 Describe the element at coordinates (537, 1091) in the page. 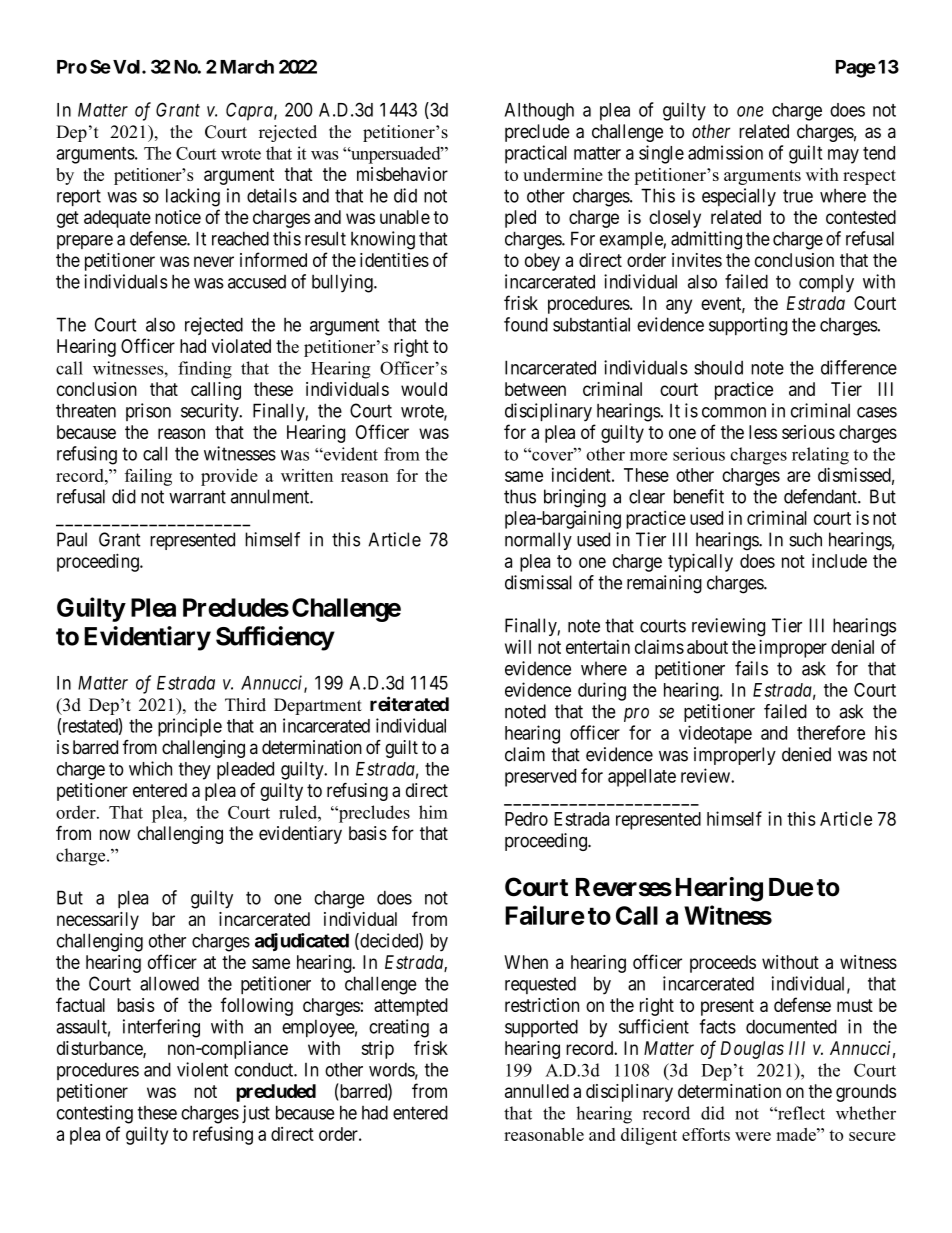

I see `annulled` at that location.
